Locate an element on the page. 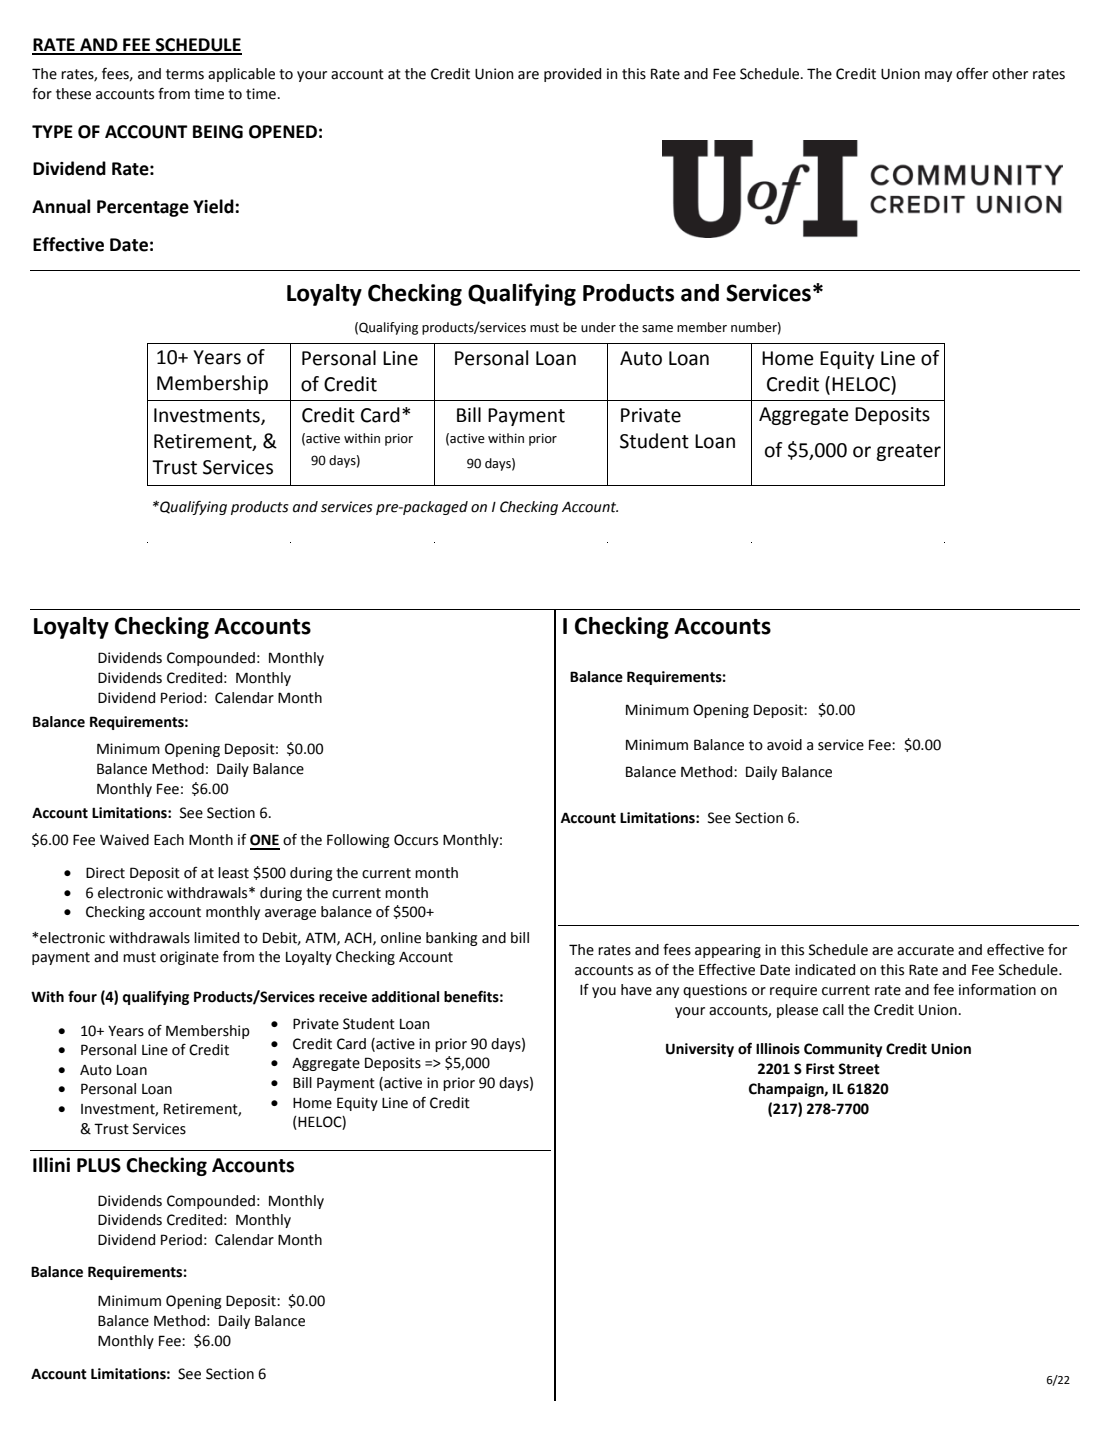  PLUS is located at coordinates (99, 1165).
